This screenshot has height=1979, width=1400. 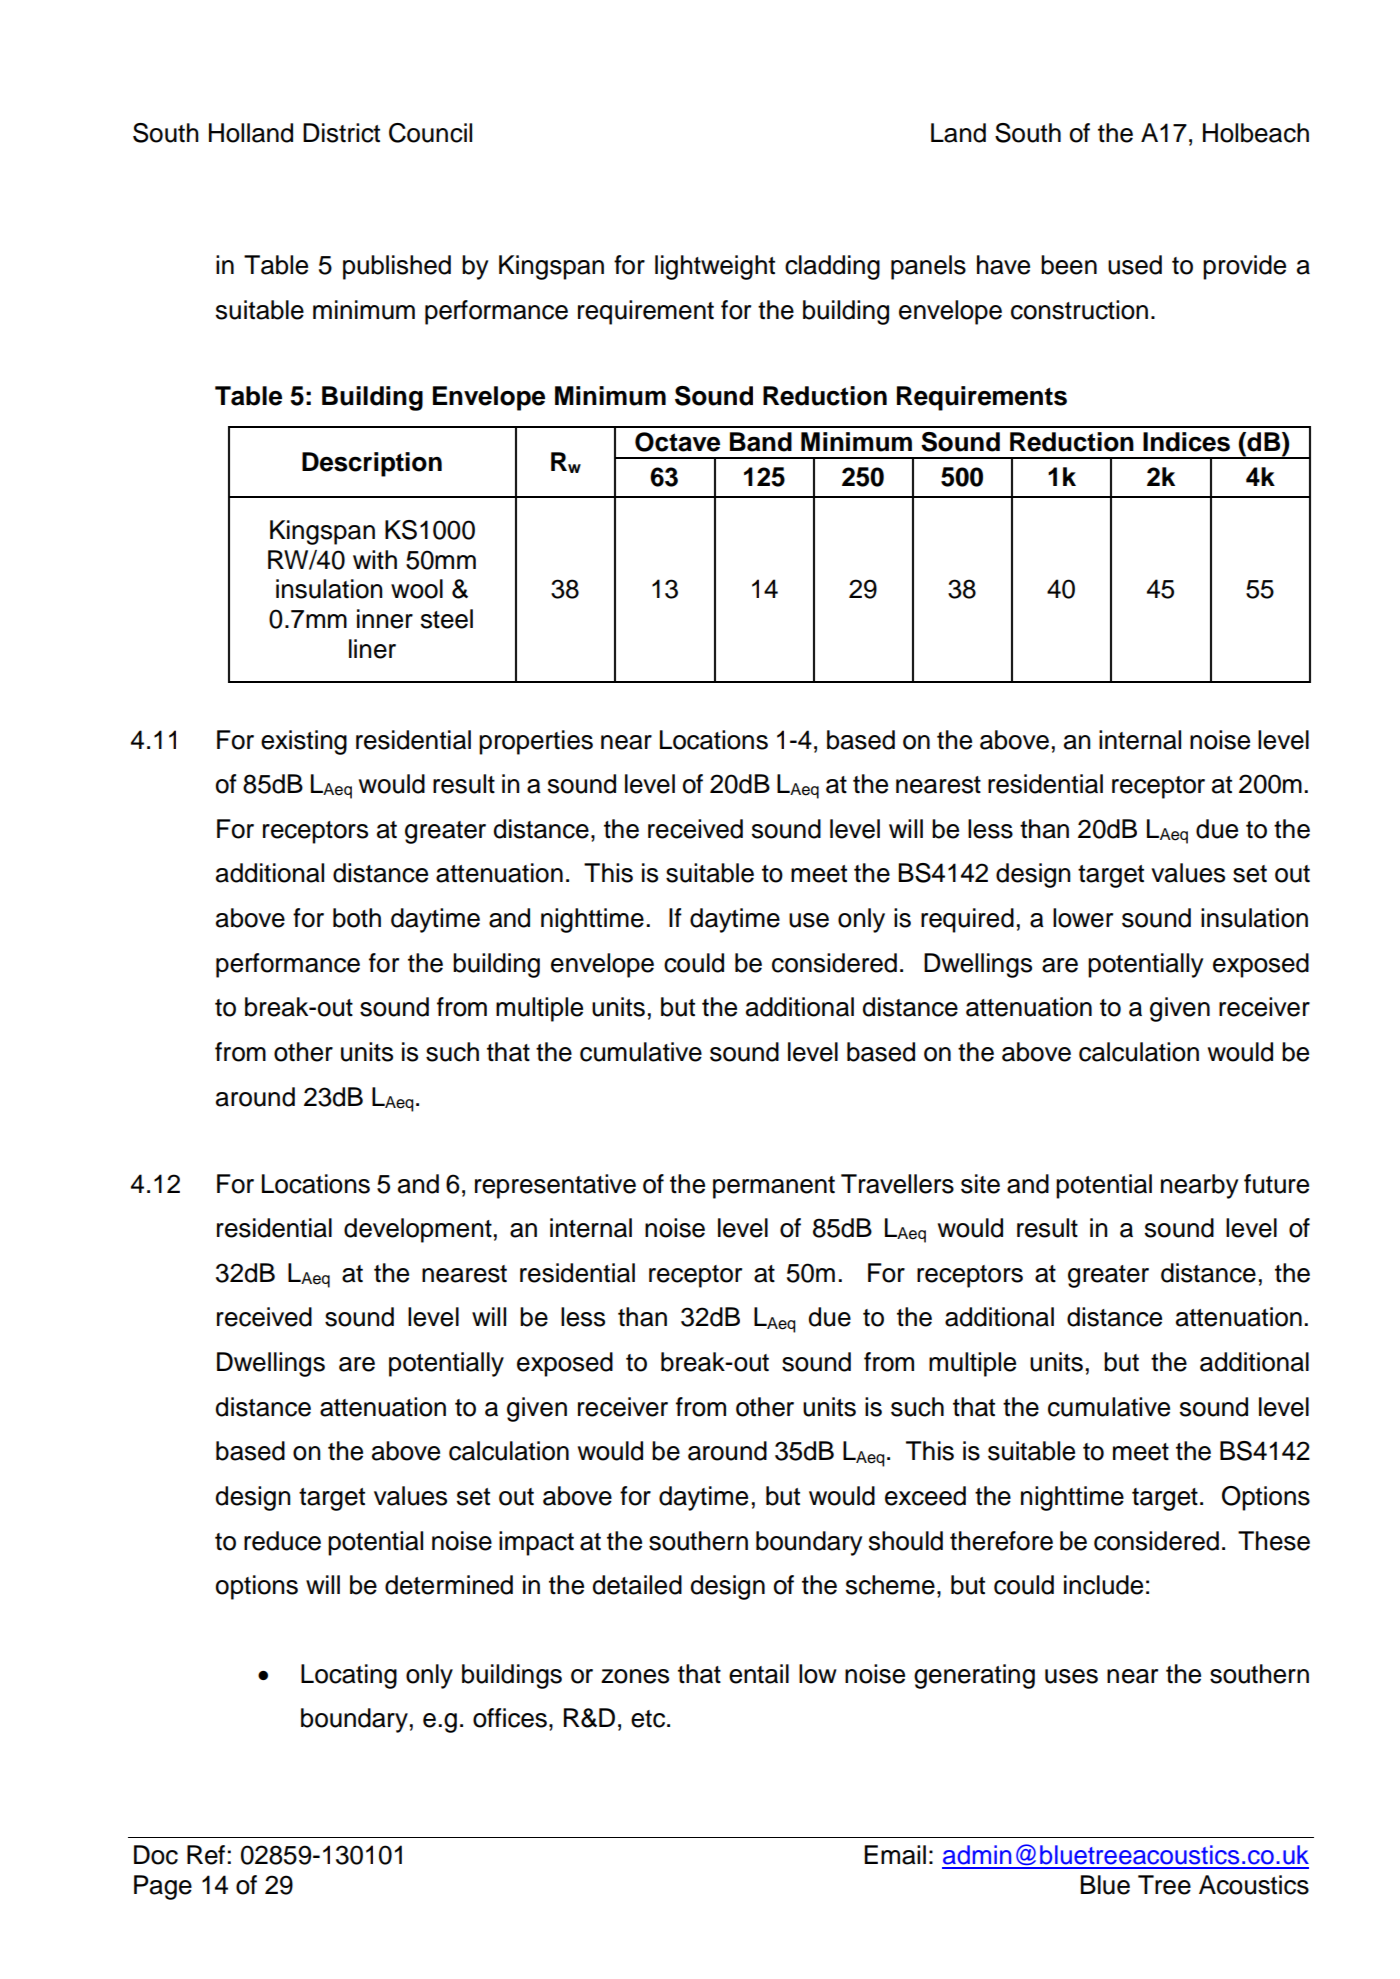 I want to click on permanent, so click(x=774, y=1187).
